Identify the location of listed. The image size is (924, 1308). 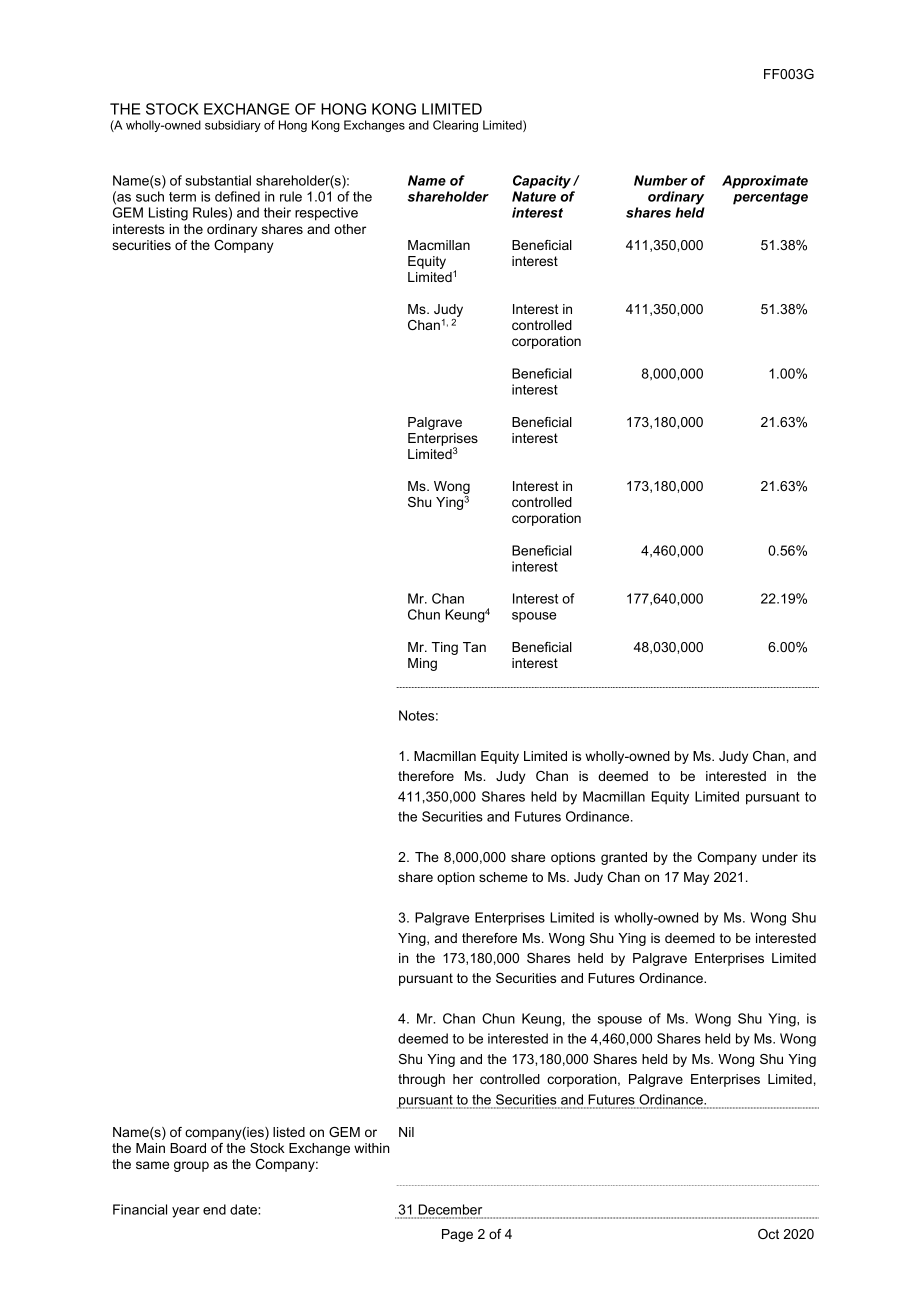
(289, 1132).
